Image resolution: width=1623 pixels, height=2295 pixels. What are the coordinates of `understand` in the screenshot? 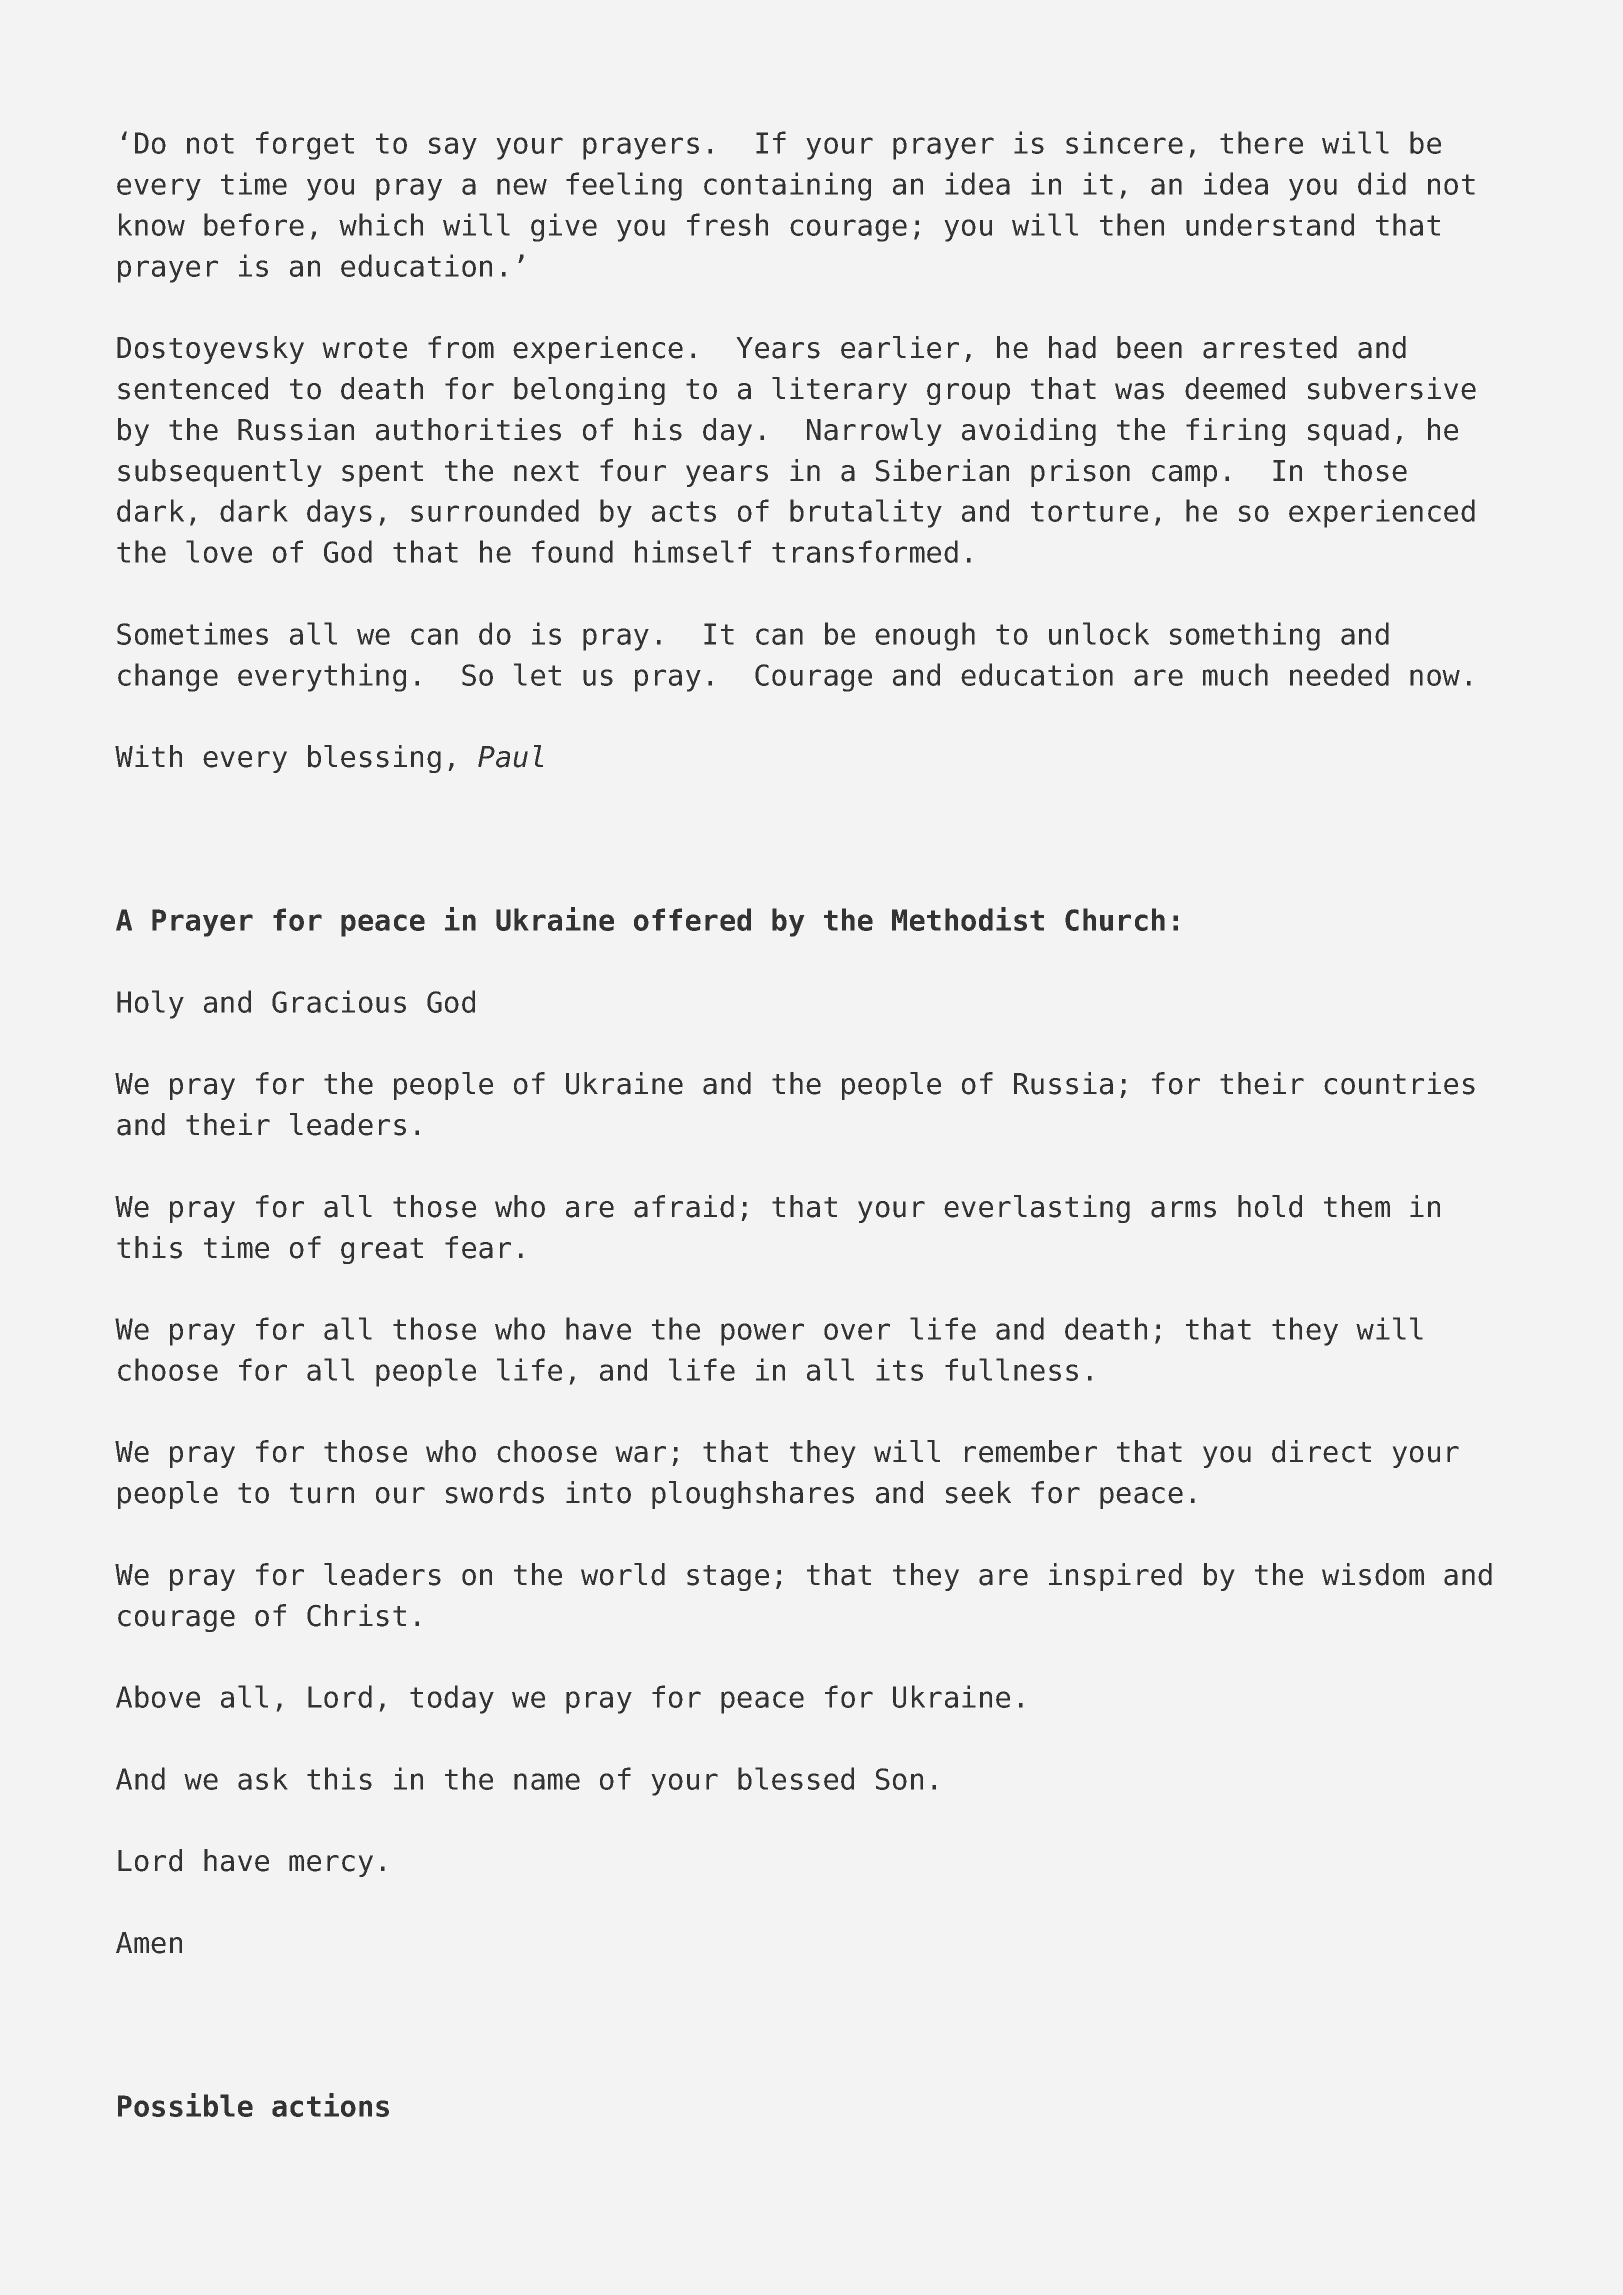 It's located at (1270, 224).
